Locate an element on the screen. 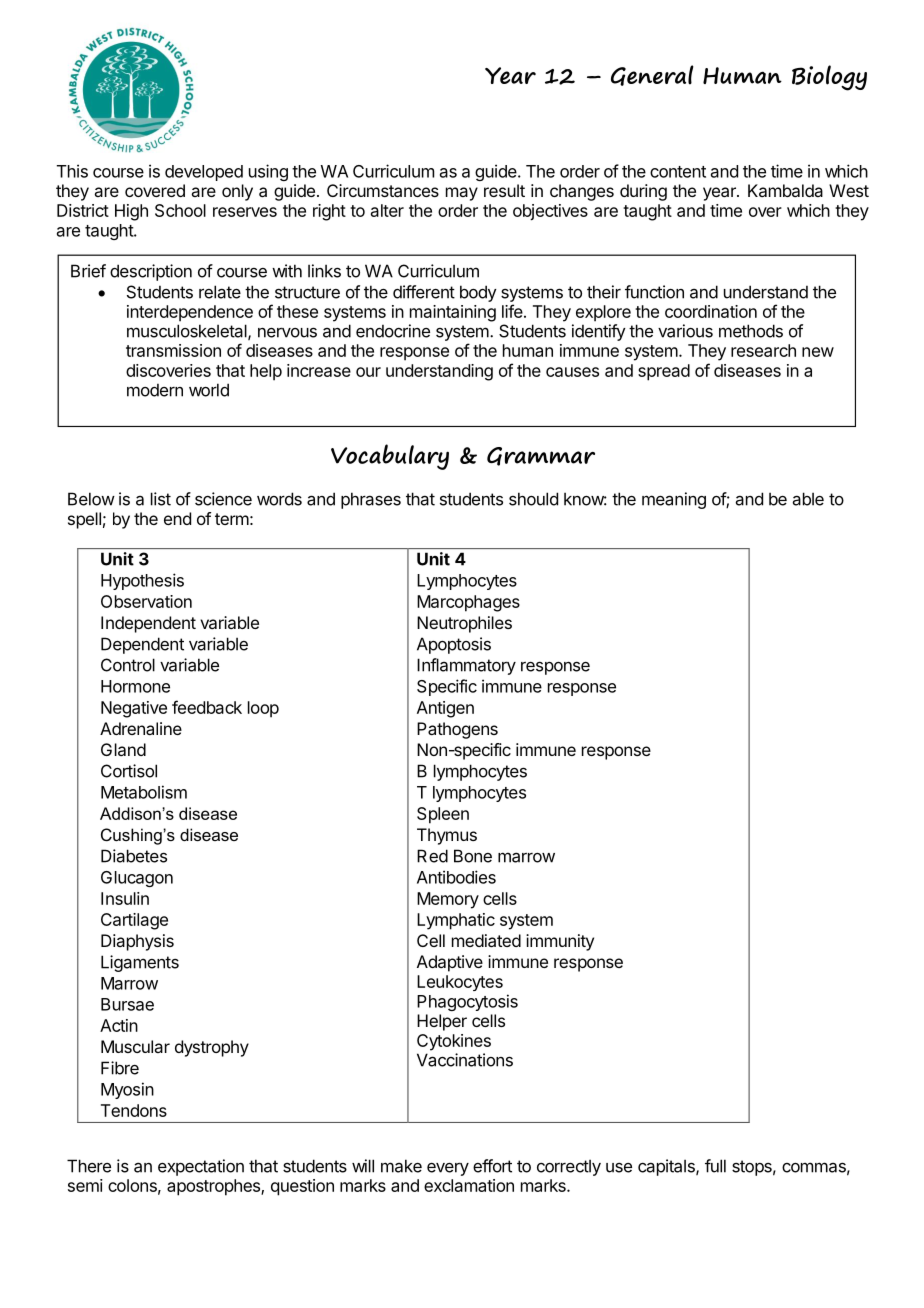 This screenshot has height=1308, width=924. research is located at coordinates (763, 350).
